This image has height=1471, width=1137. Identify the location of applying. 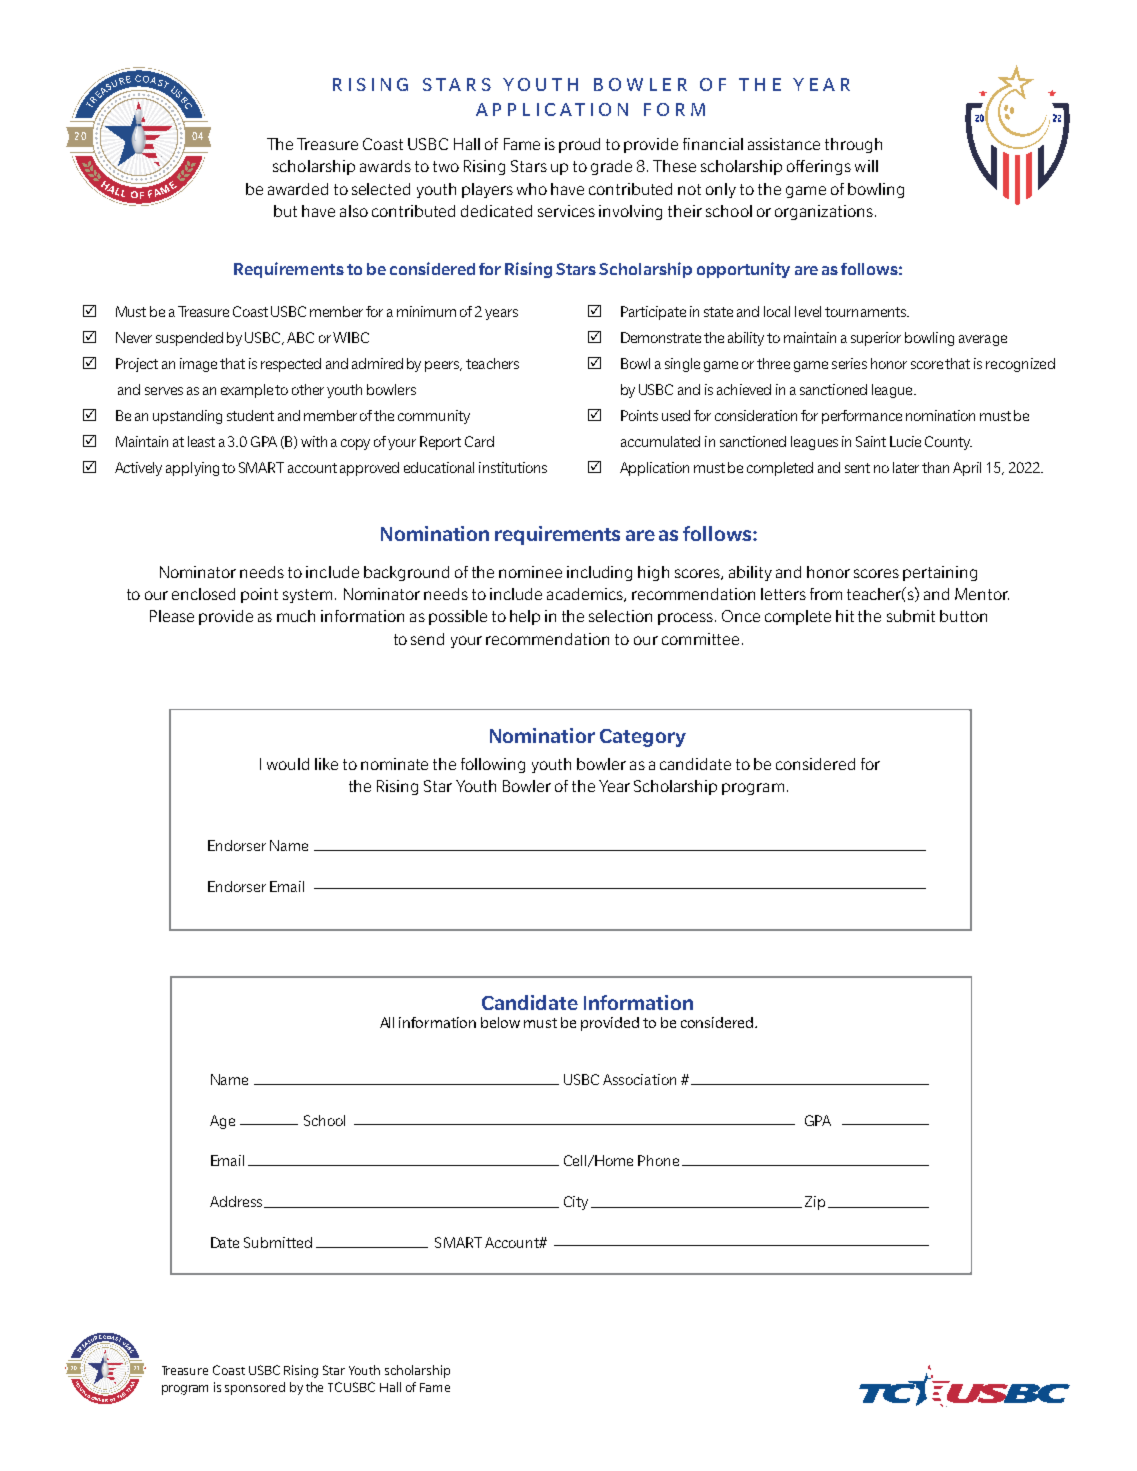
(192, 469).
